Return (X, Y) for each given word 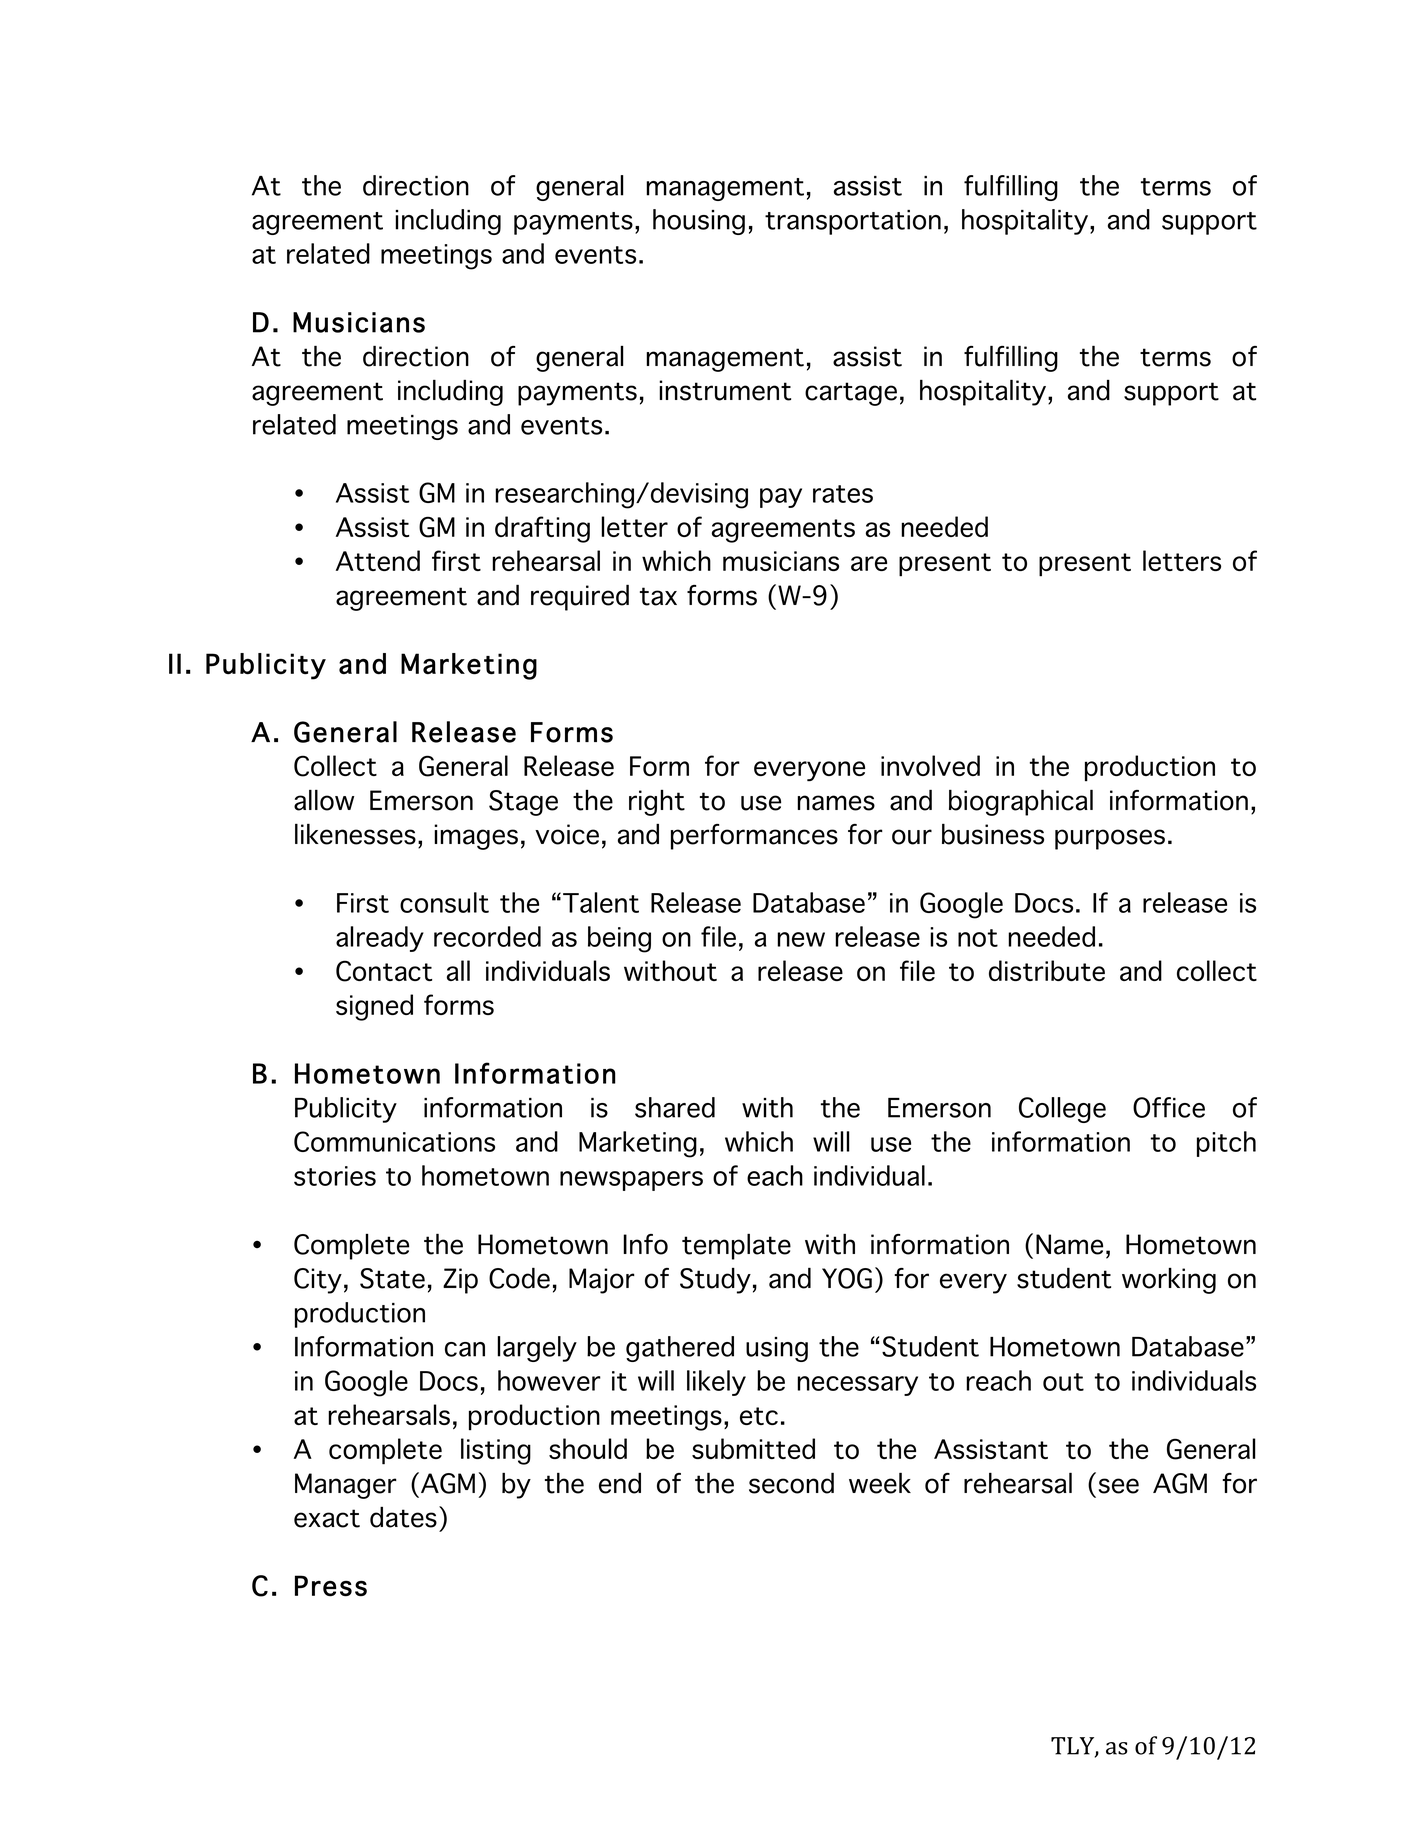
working (1169, 1281)
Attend (378, 560)
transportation (853, 222)
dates (403, 1517)
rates (843, 494)
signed (374, 1007)
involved (930, 765)
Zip (460, 1281)
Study (715, 1281)
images (476, 837)
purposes (1110, 839)
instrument (725, 390)
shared (675, 1107)
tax (658, 596)
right (657, 803)
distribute (1047, 970)
